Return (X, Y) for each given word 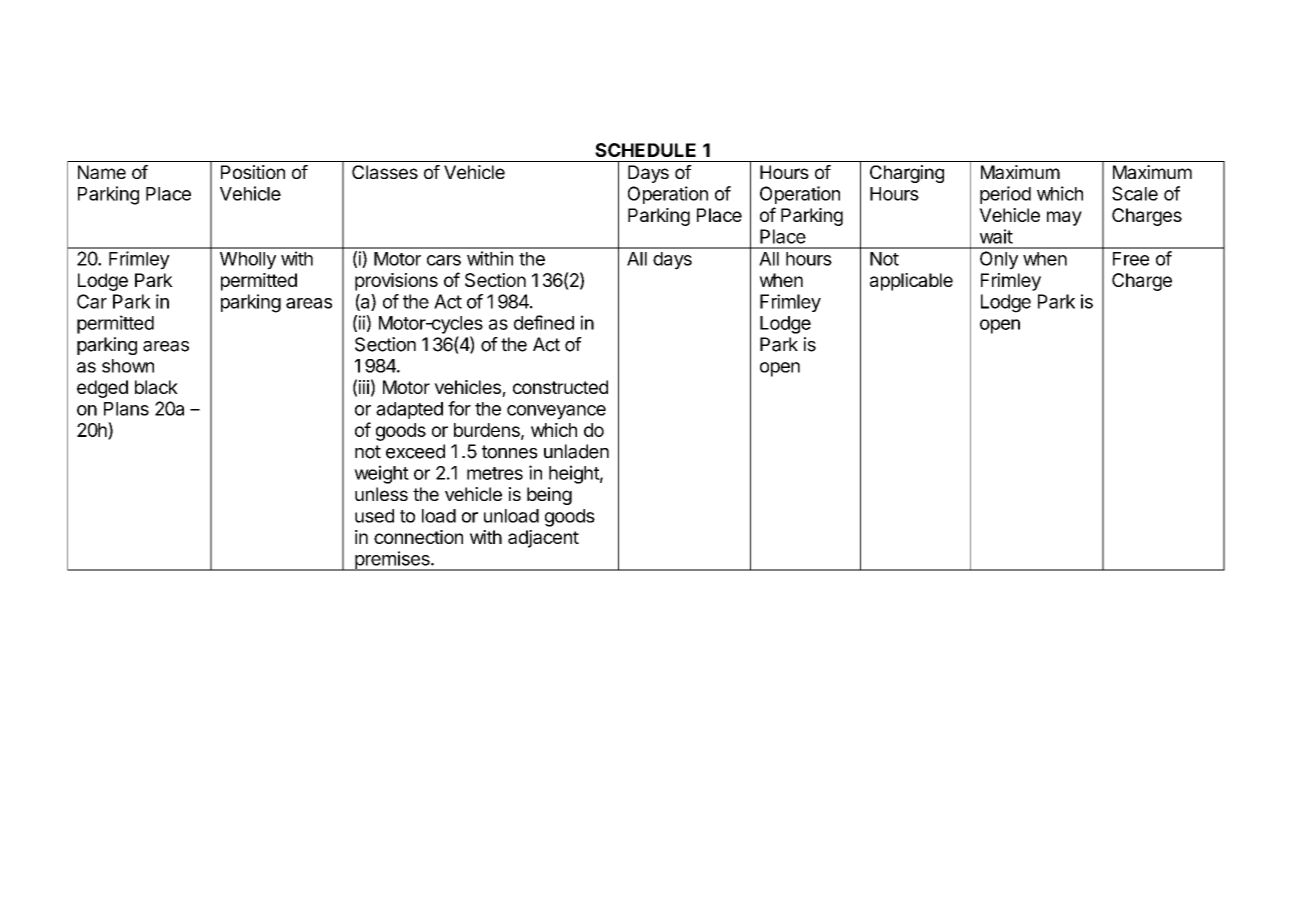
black (156, 387)
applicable (911, 282)
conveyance (556, 412)
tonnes (510, 452)
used (374, 516)
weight (381, 474)
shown (128, 366)
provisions (396, 282)
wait (996, 236)
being (549, 496)
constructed (560, 387)
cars (444, 260)
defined (544, 322)
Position (253, 172)
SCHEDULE (645, 150)
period (1005, 195)
